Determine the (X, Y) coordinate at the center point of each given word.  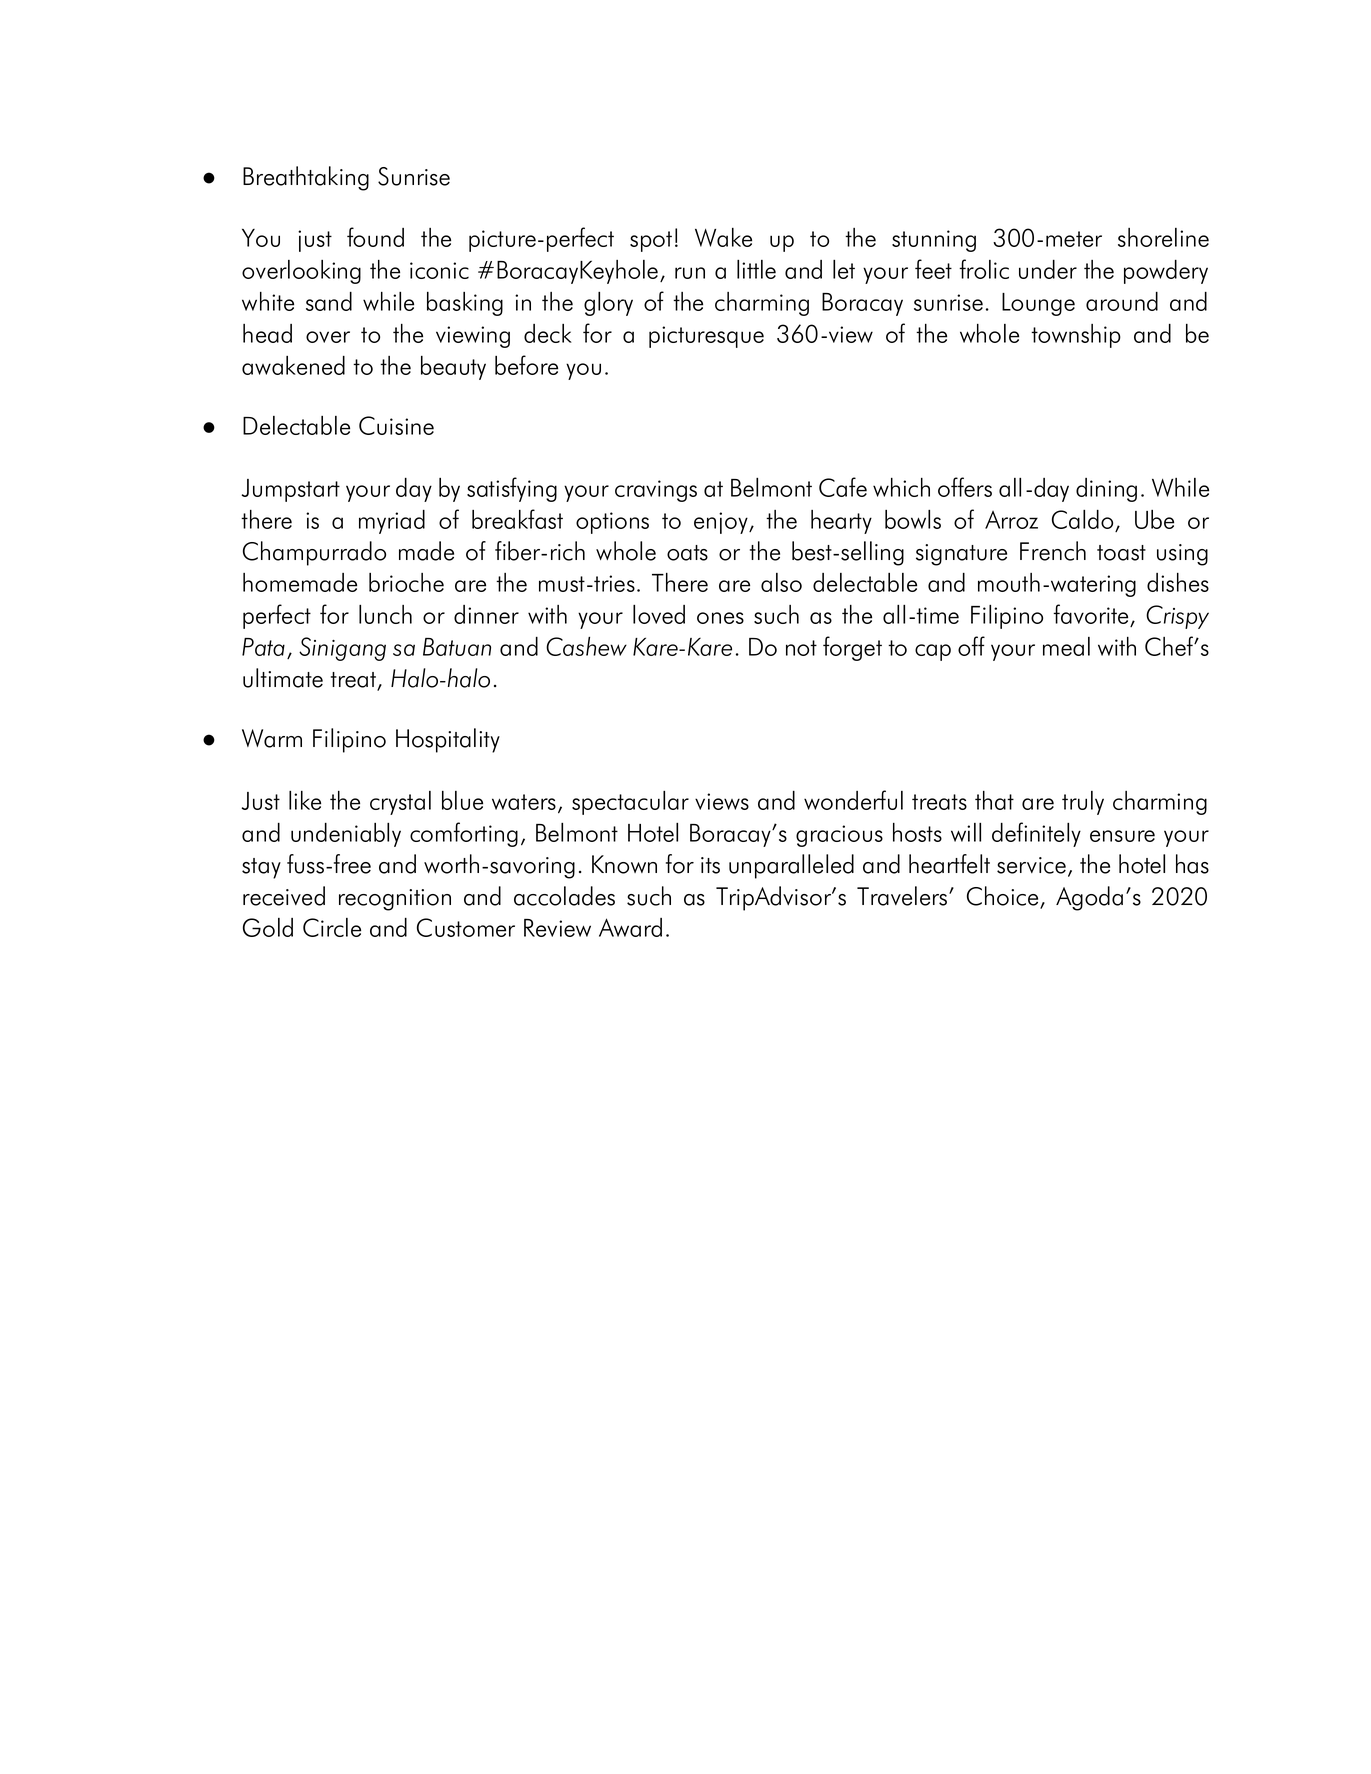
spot (651, 241)
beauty (453, 368)
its (710, 865)
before (526, 365)
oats (687, 553)
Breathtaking (306, 178)
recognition (395, 900)
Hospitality (448, 740)
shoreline (1163, 237)
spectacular (630, 803)
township (1076, 336)
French (1053, 551)
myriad (392, 522)
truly (1083, 803)
